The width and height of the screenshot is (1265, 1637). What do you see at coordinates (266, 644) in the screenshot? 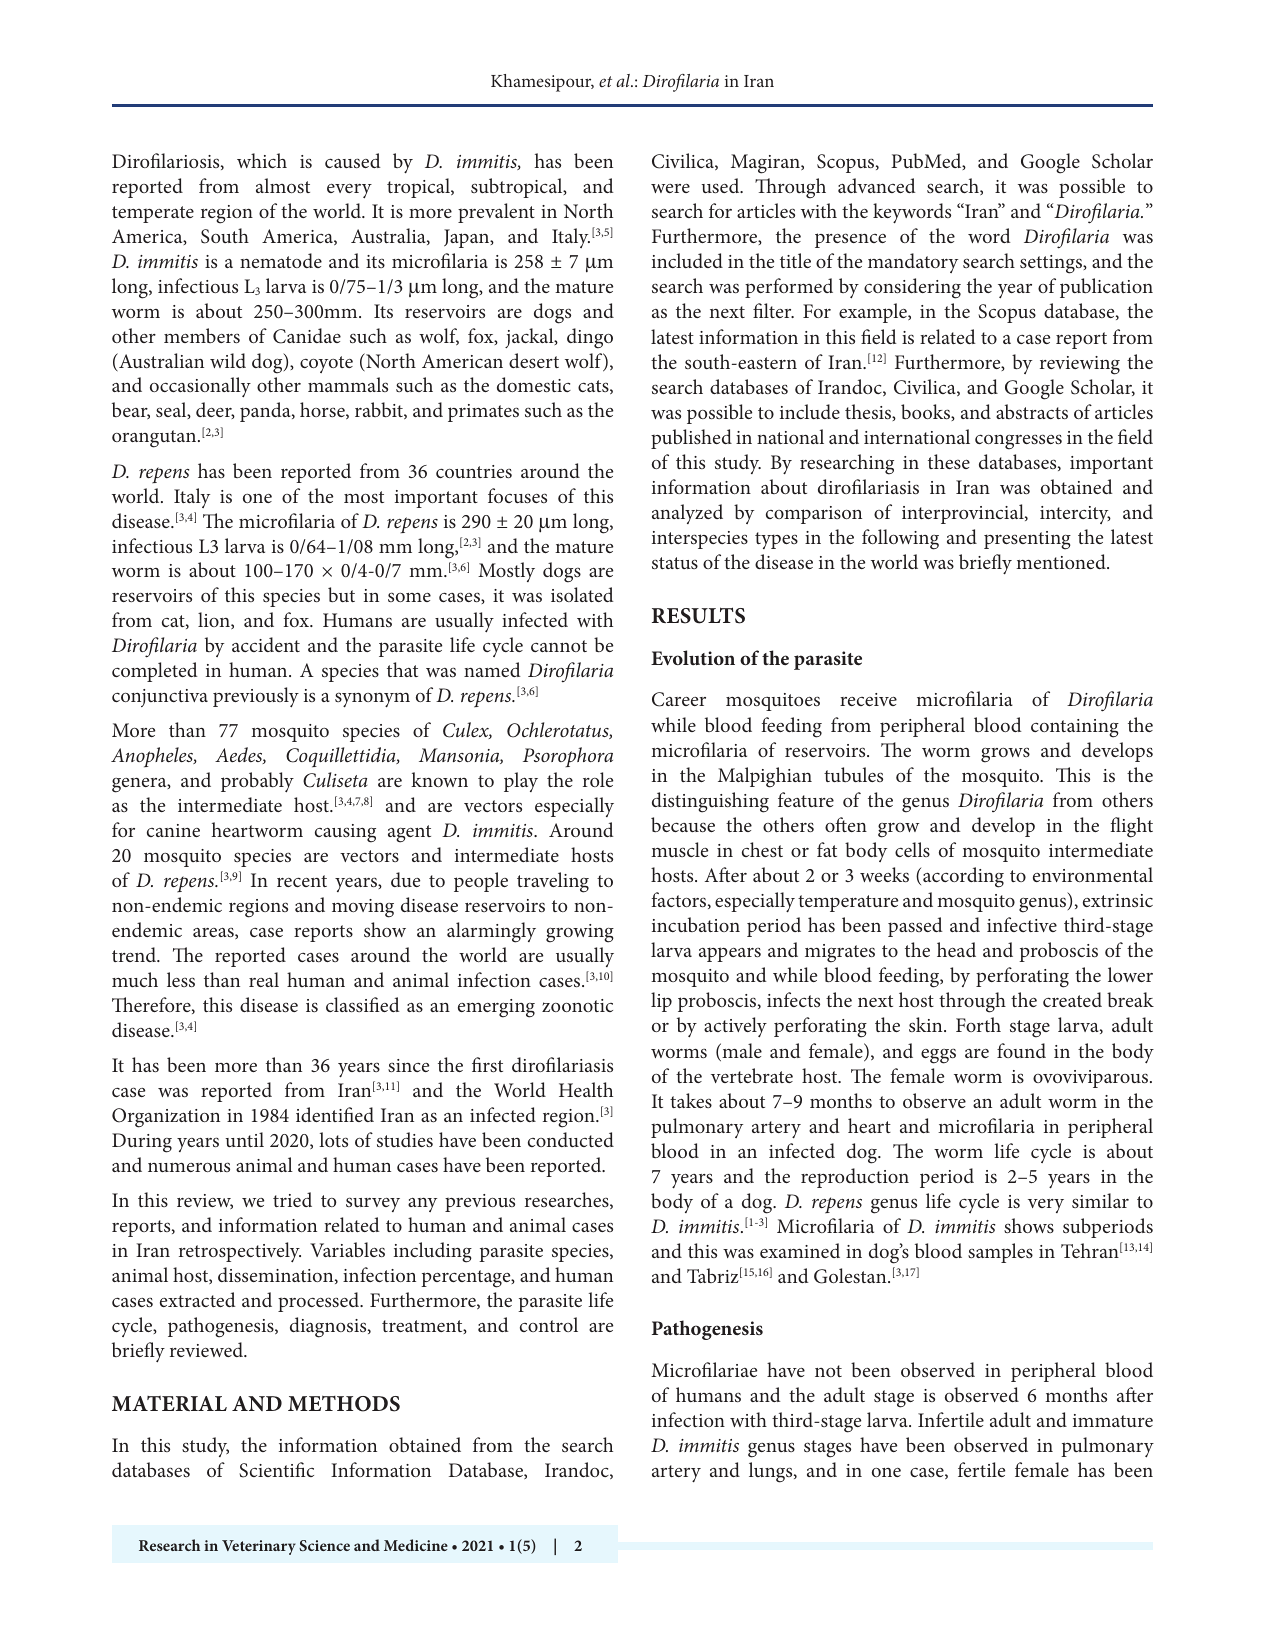
I see `accident` at bounding box center [266, 644].
